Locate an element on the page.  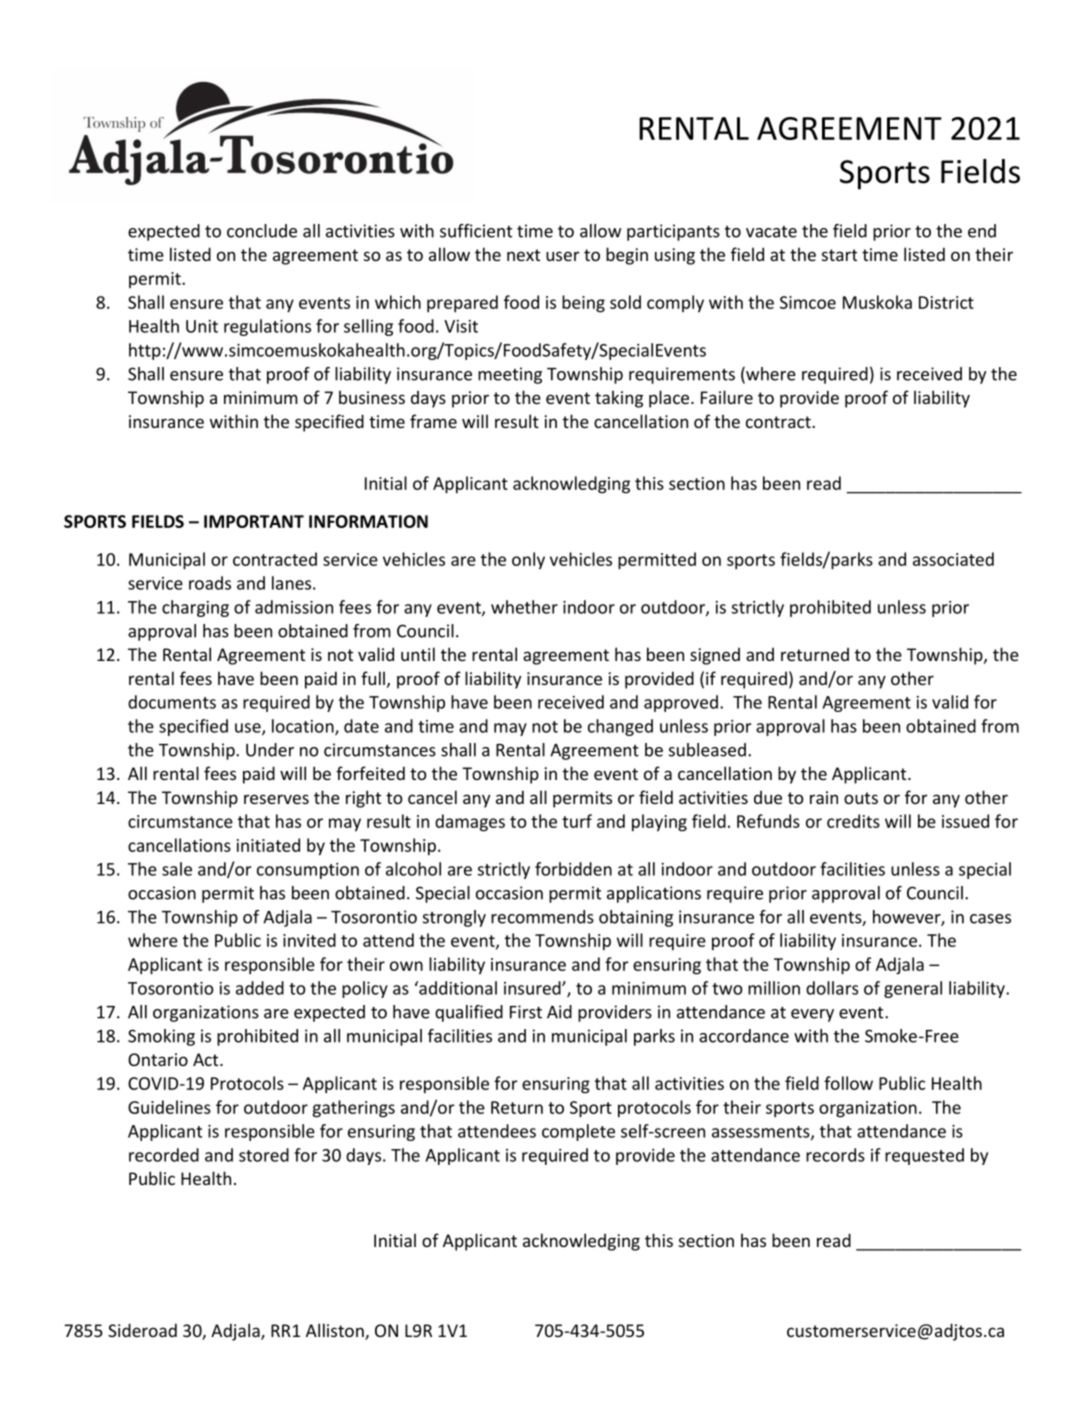
user is located at coordinates (563, 256).
